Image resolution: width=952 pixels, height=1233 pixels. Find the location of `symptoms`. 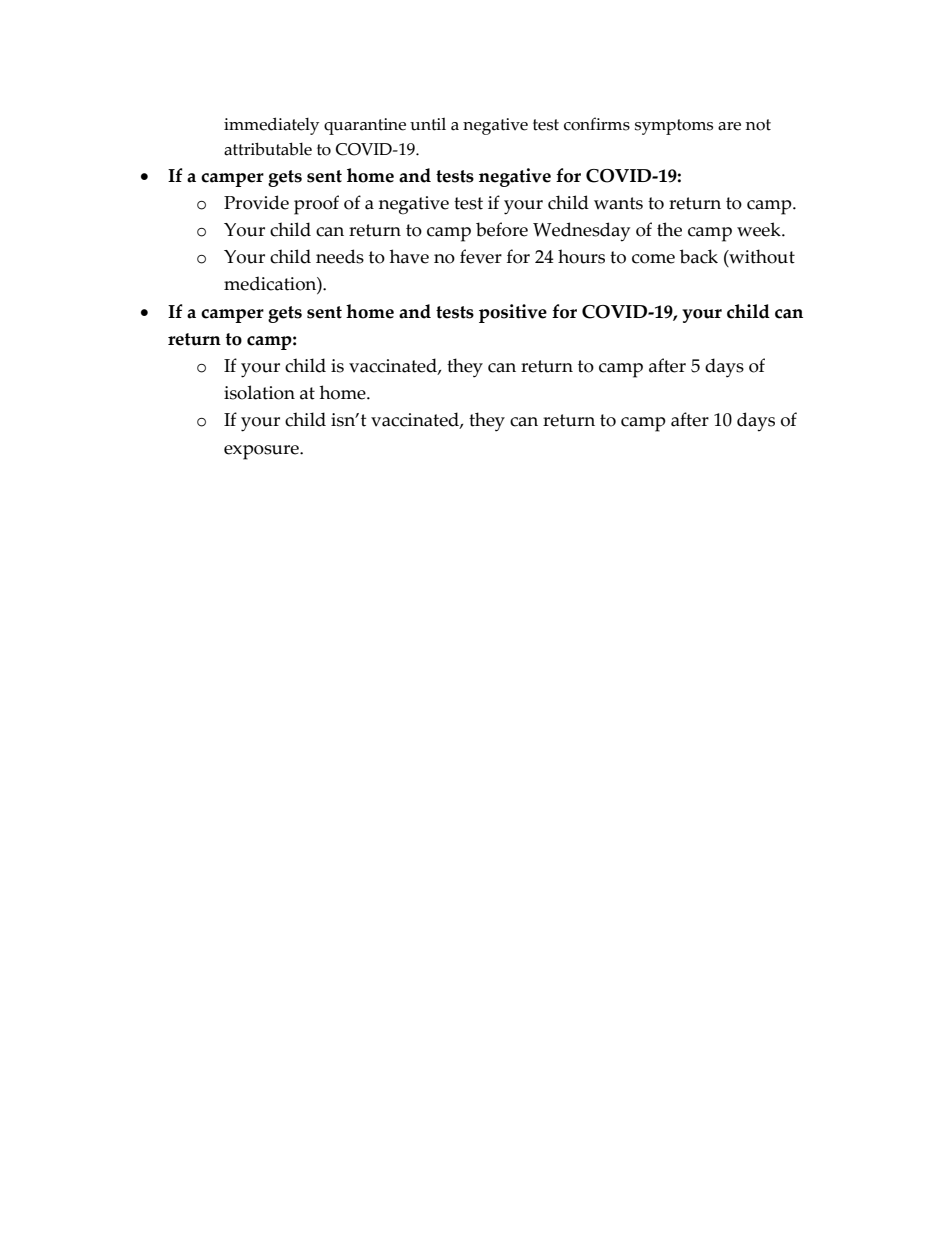

symptoms is located at coordinates (674, 127).
